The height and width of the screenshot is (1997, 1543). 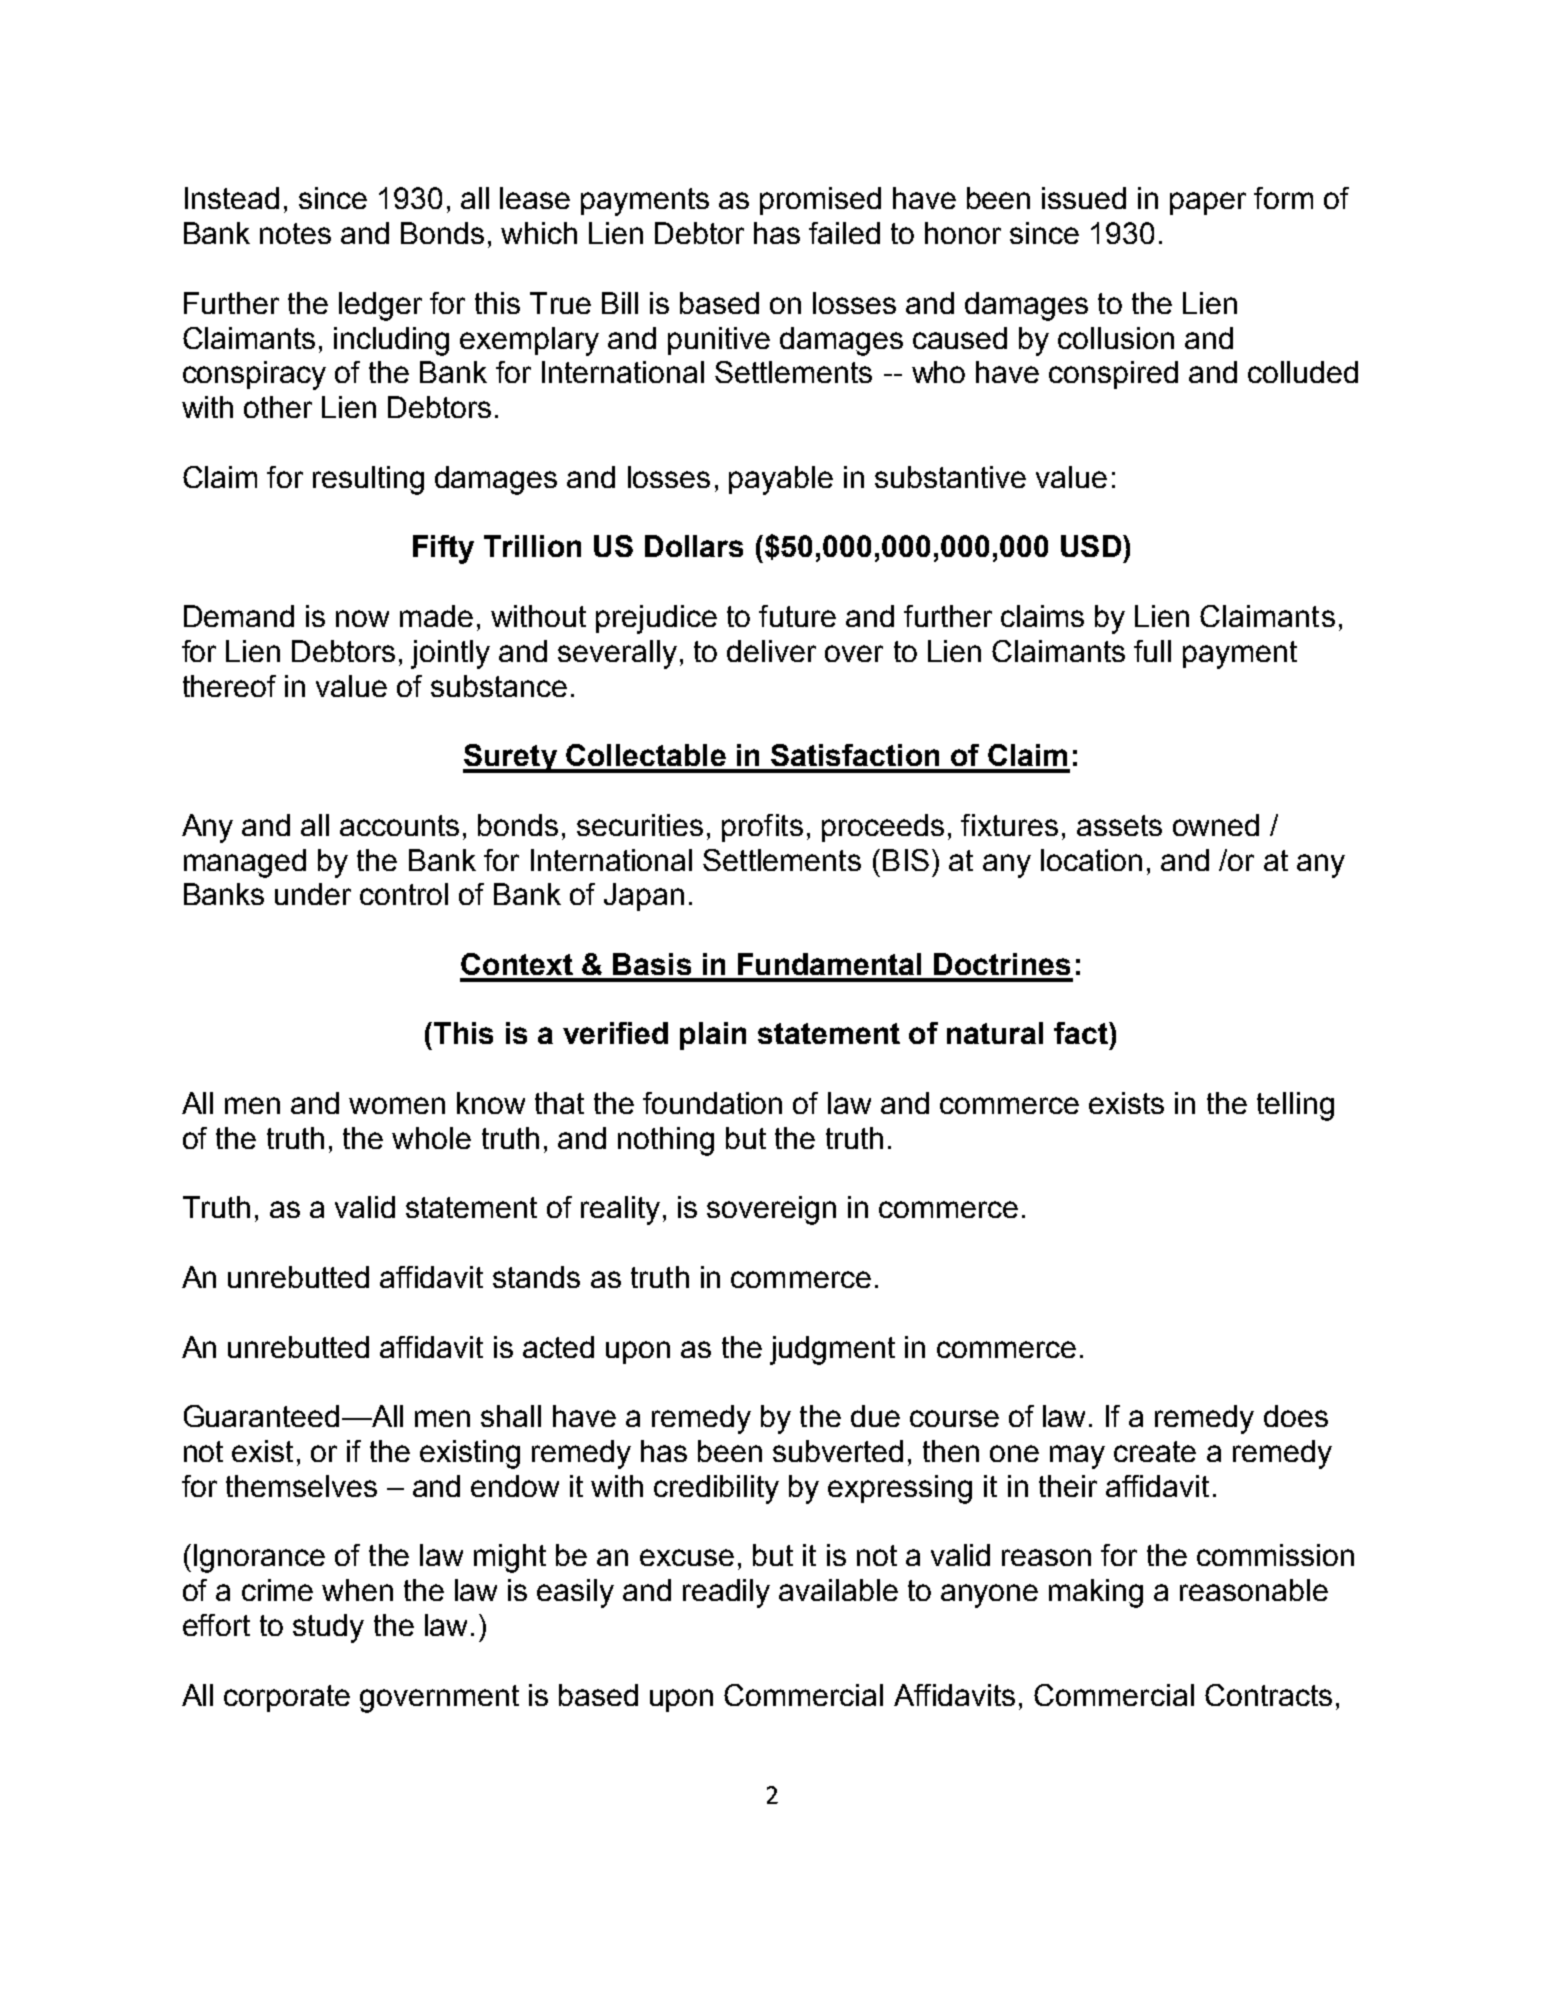 What do you see at coordinates (1091, 860) in the screenshot?
I see `location` at bounding box center [1091, 860].
